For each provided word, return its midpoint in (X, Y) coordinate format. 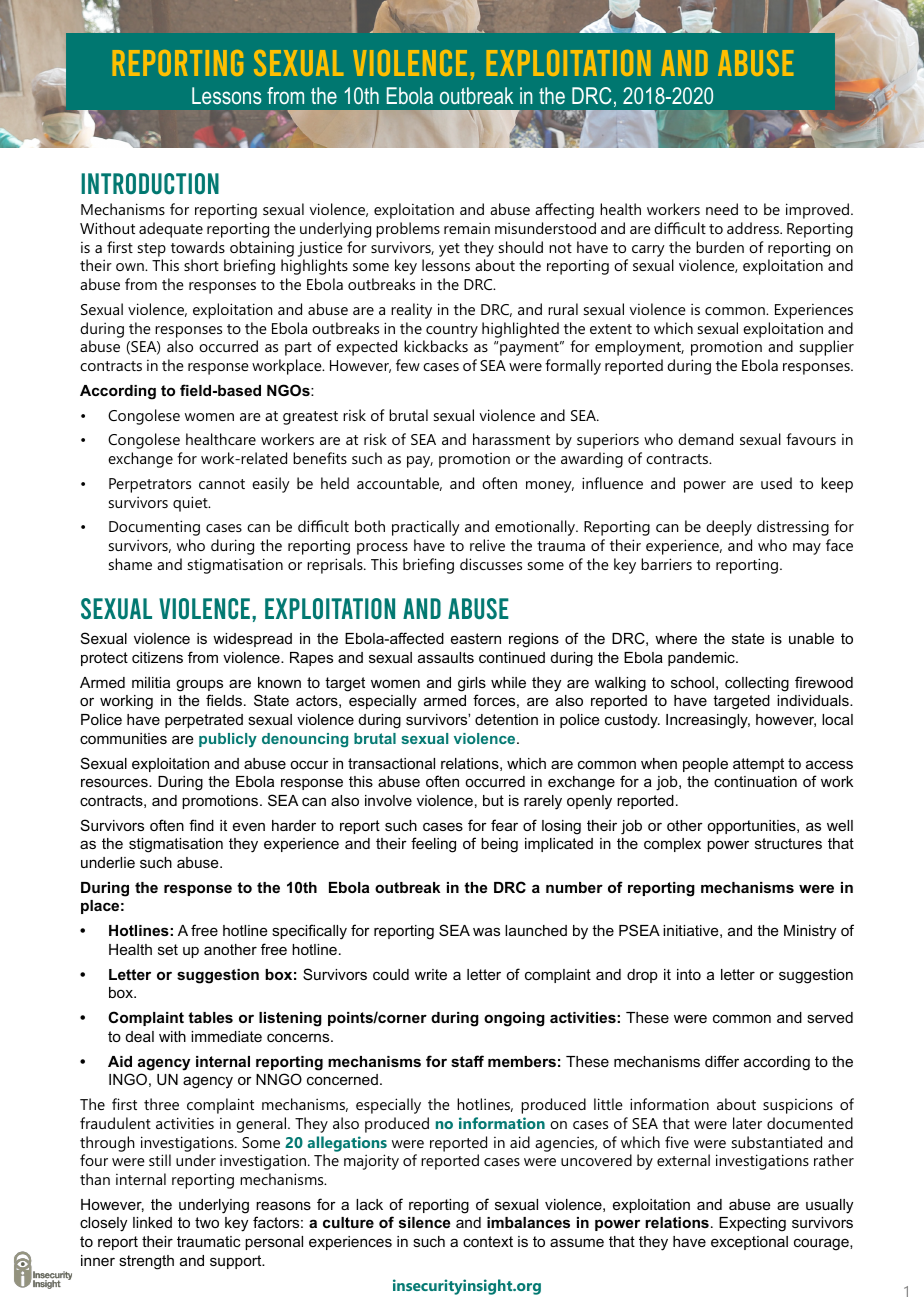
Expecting (752, 1224)
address (754, 228)
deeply (729, 528)
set (168, 949)
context (488, 1241)
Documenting (154, 528)
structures (788, 843)
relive (487, 545)
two (207, 1222)
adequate (171, 230)
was (486, 931)
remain (467, 228)
